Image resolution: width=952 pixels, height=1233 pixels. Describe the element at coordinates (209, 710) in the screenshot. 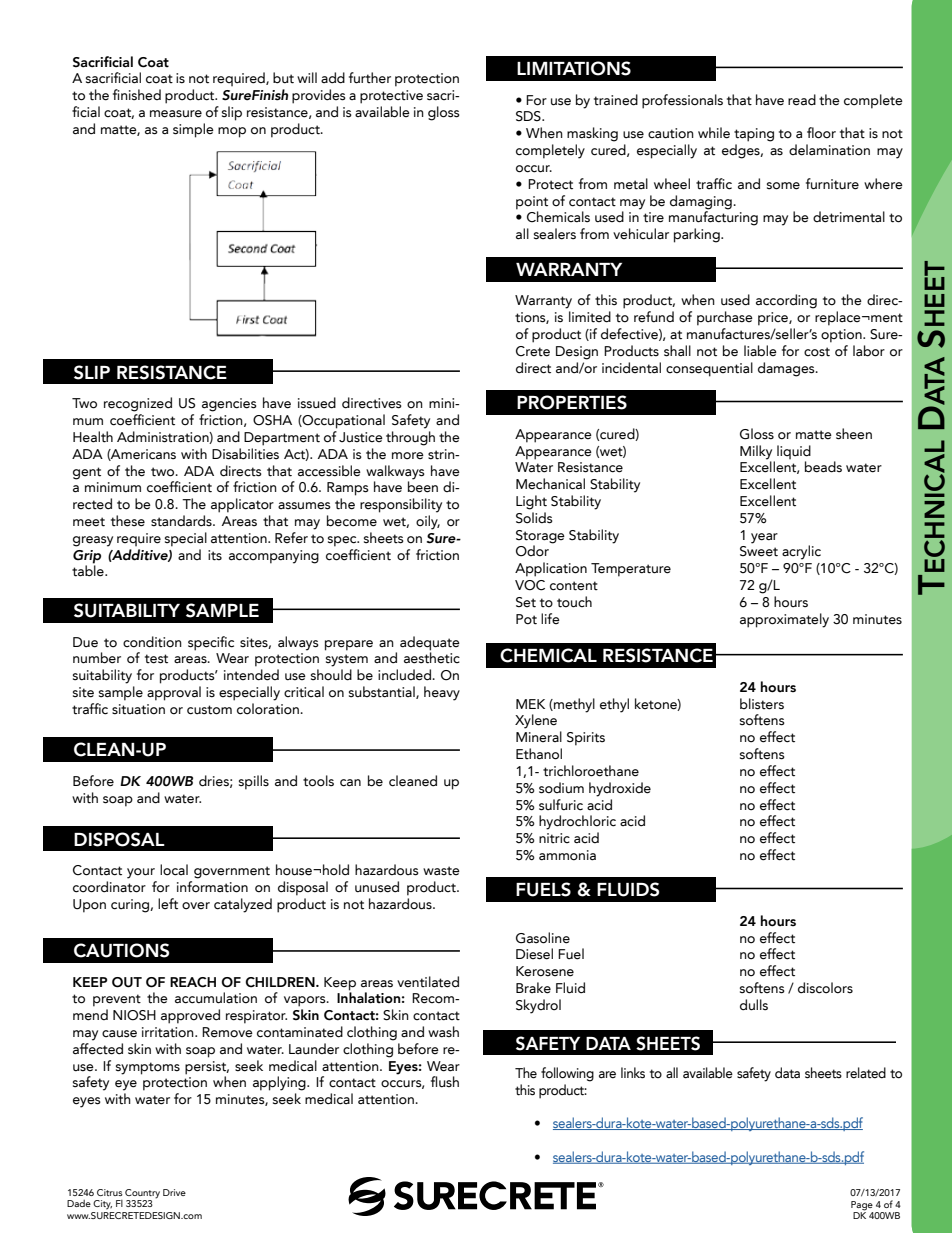

I see `custom` at that location.
